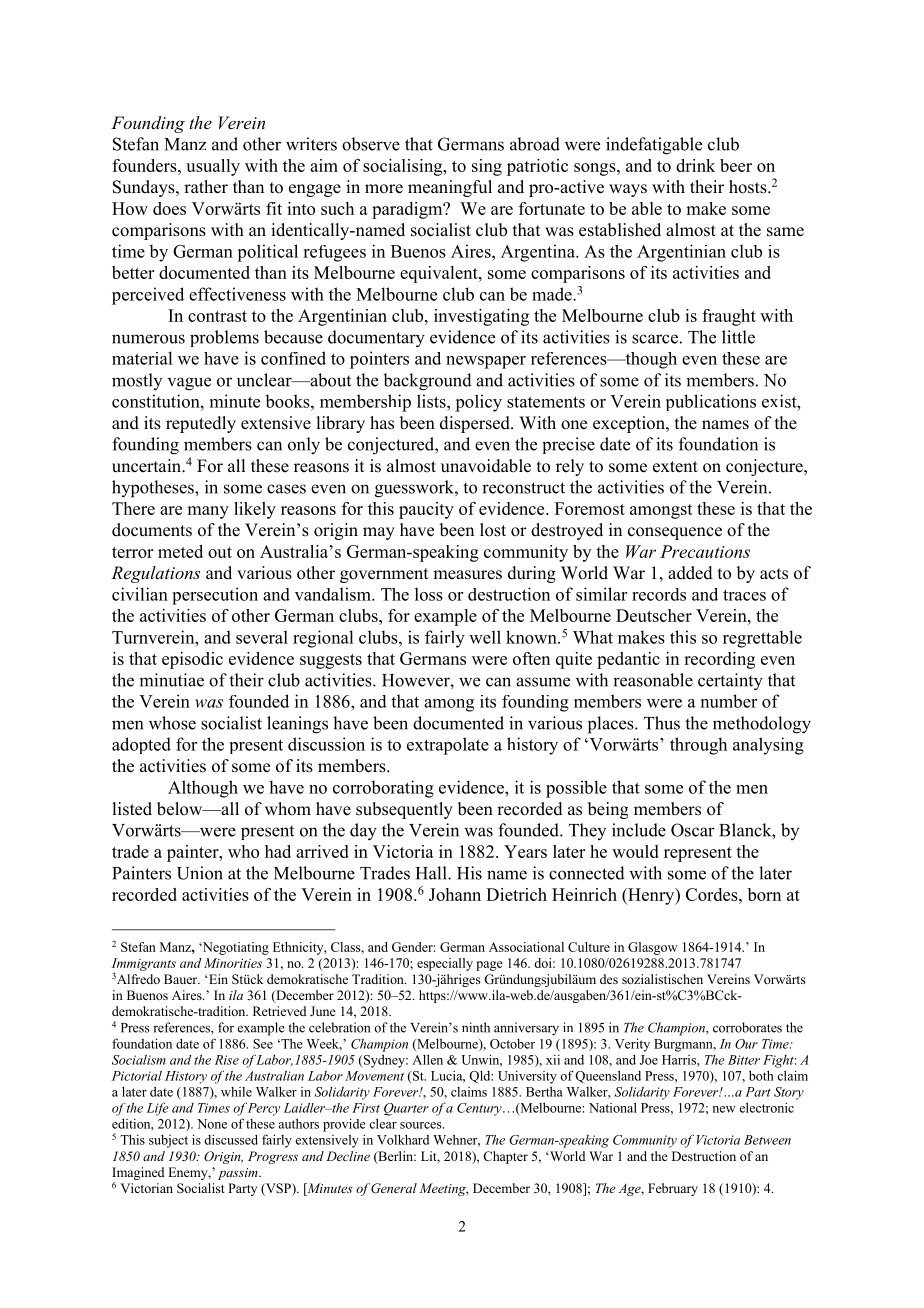 The width and height of the image is (924, 1308). What do you see at coordinates (505, 1157) in the image?
I see `Chapter` at bounding box center [505, 1157].
